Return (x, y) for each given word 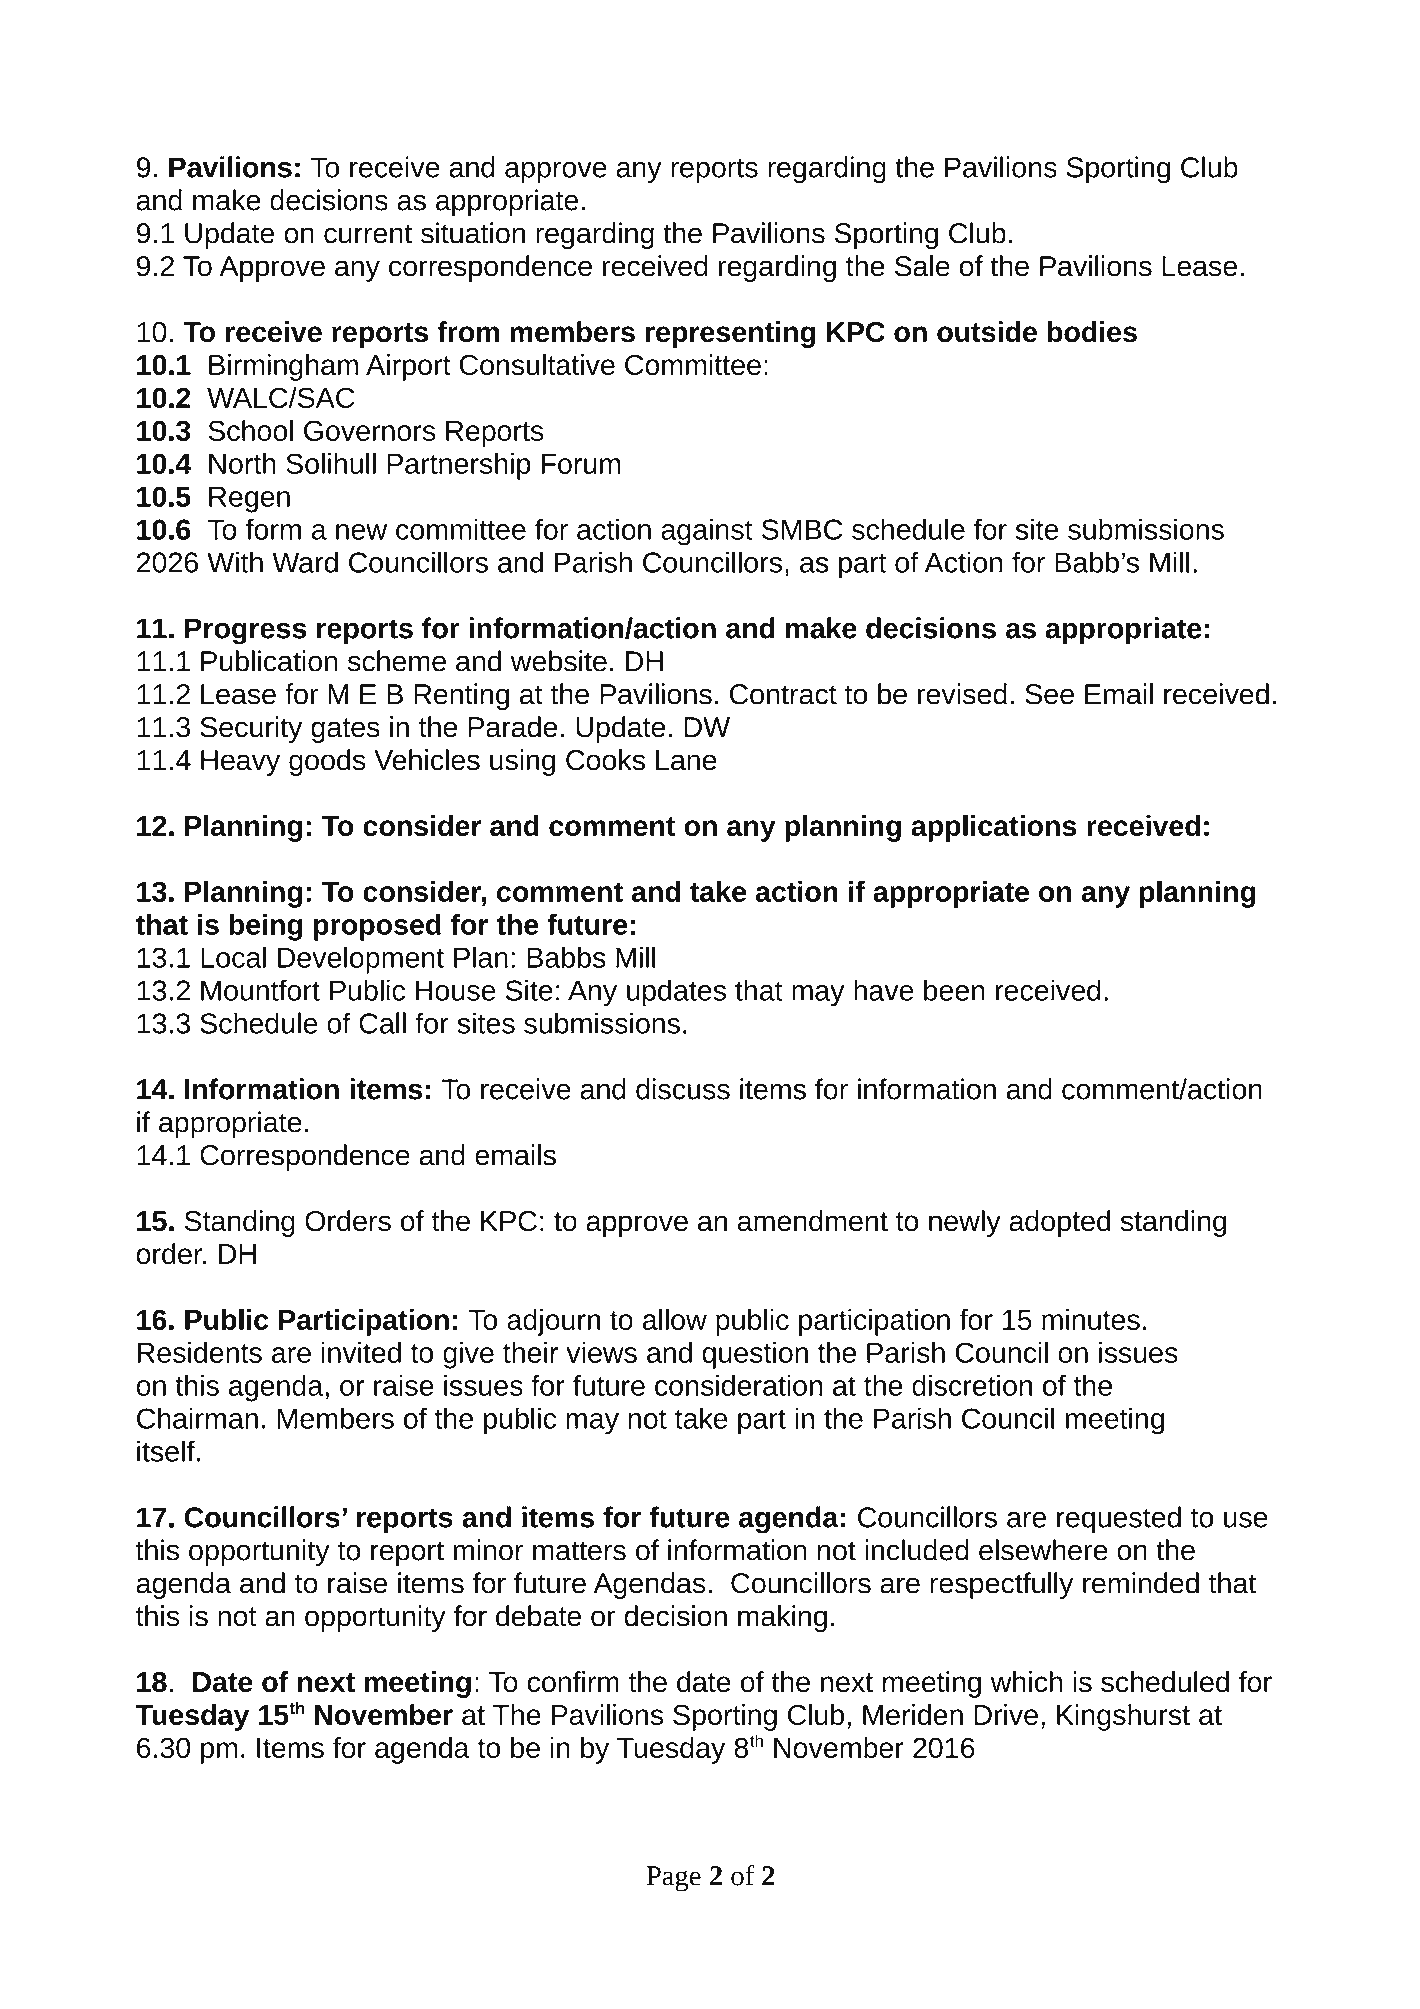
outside (987, 332)
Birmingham (283, 367)
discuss (683, 1089)
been (954, 990)
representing (730, 334)
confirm (573, 1682)
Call (382, 1023)
